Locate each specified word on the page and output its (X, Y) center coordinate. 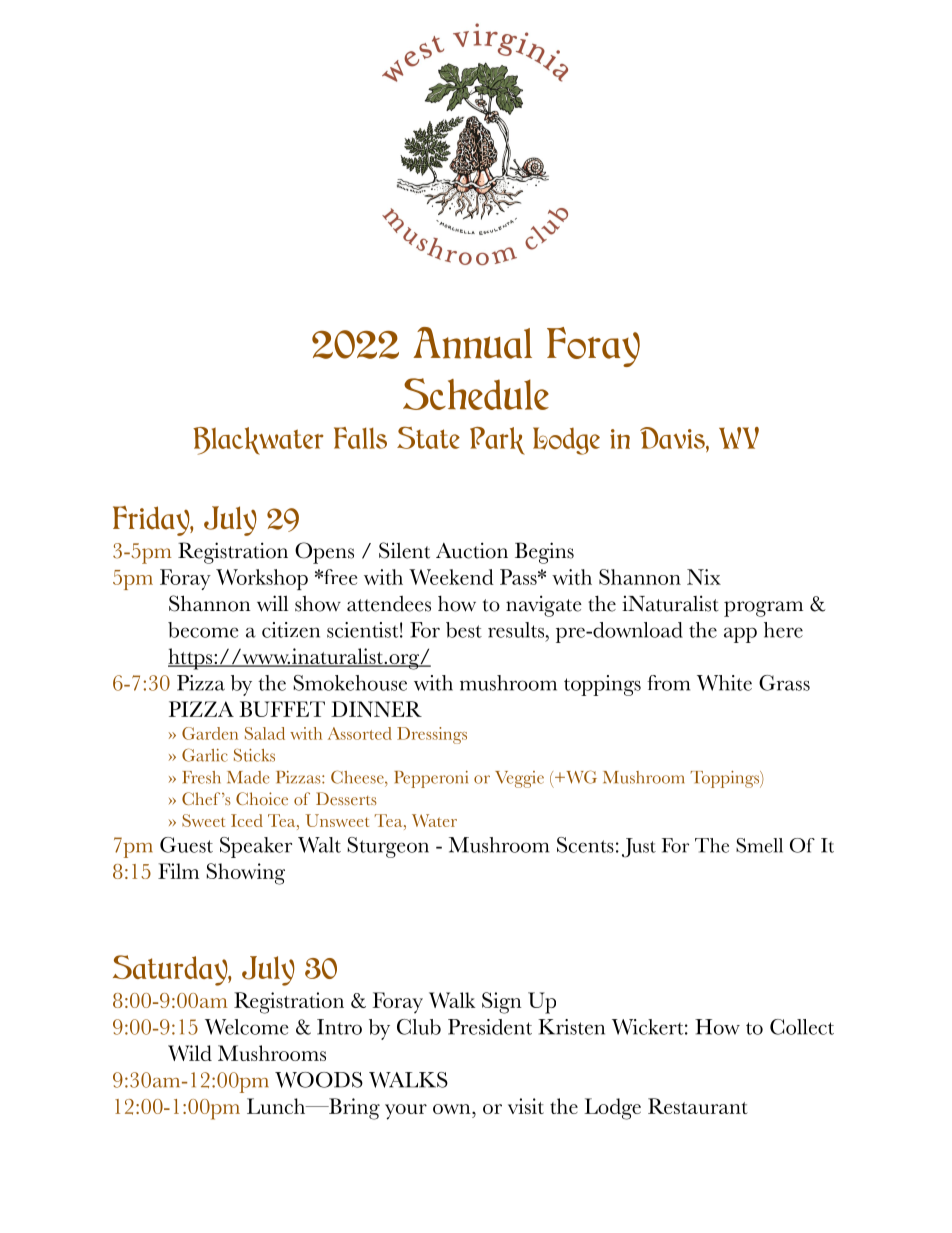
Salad (265, 733)
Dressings (432, 735)
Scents (585, 845)
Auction (472, 550)
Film (178, 871)
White (724, 683)
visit (526, 1106)
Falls (360, 438)
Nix (704, 577)
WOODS (319, 1080)
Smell (759, 845)
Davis (673, 438)
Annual (472, 343)
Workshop (262, 579)
